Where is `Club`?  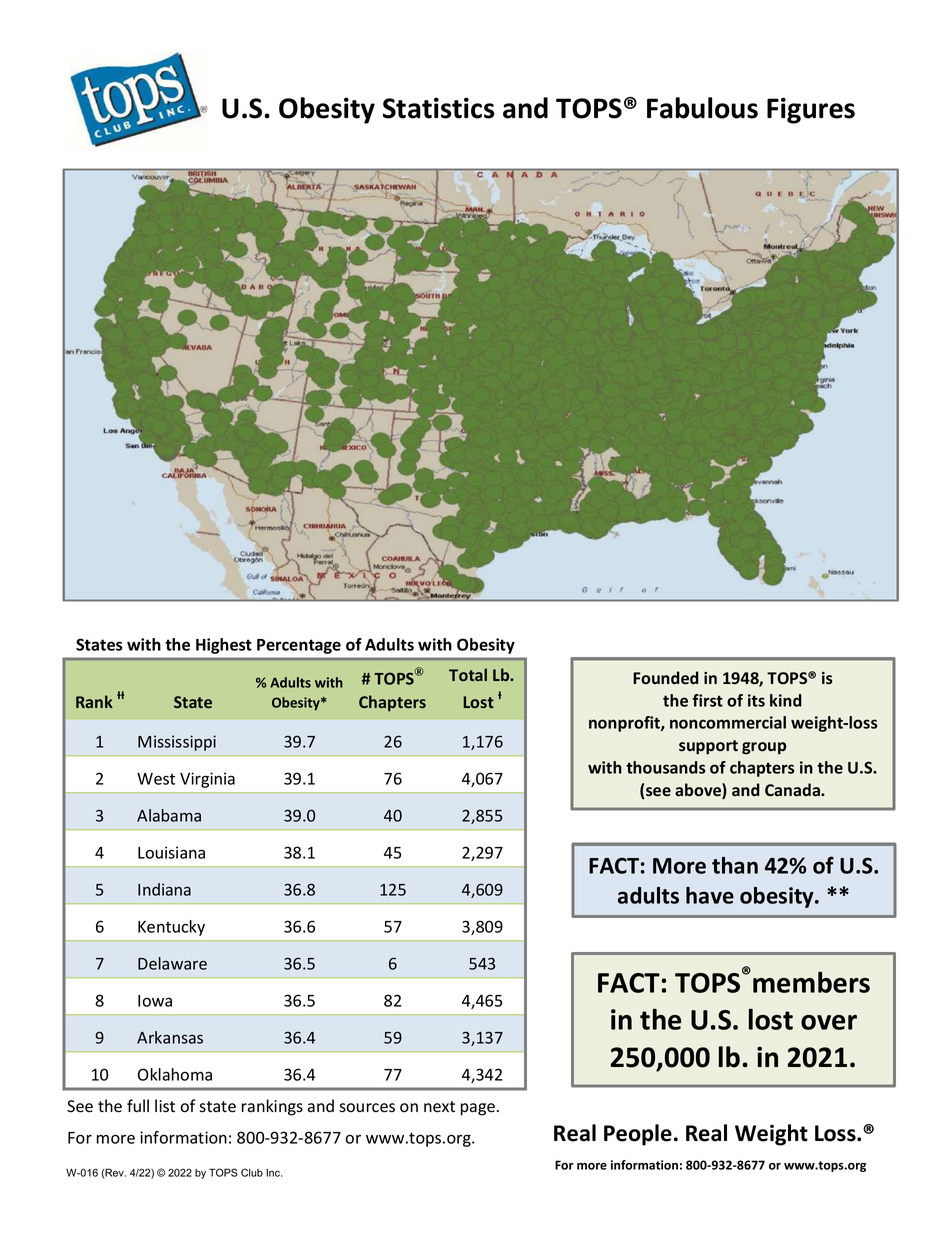 Club is located at coordinates (252, 1172).
